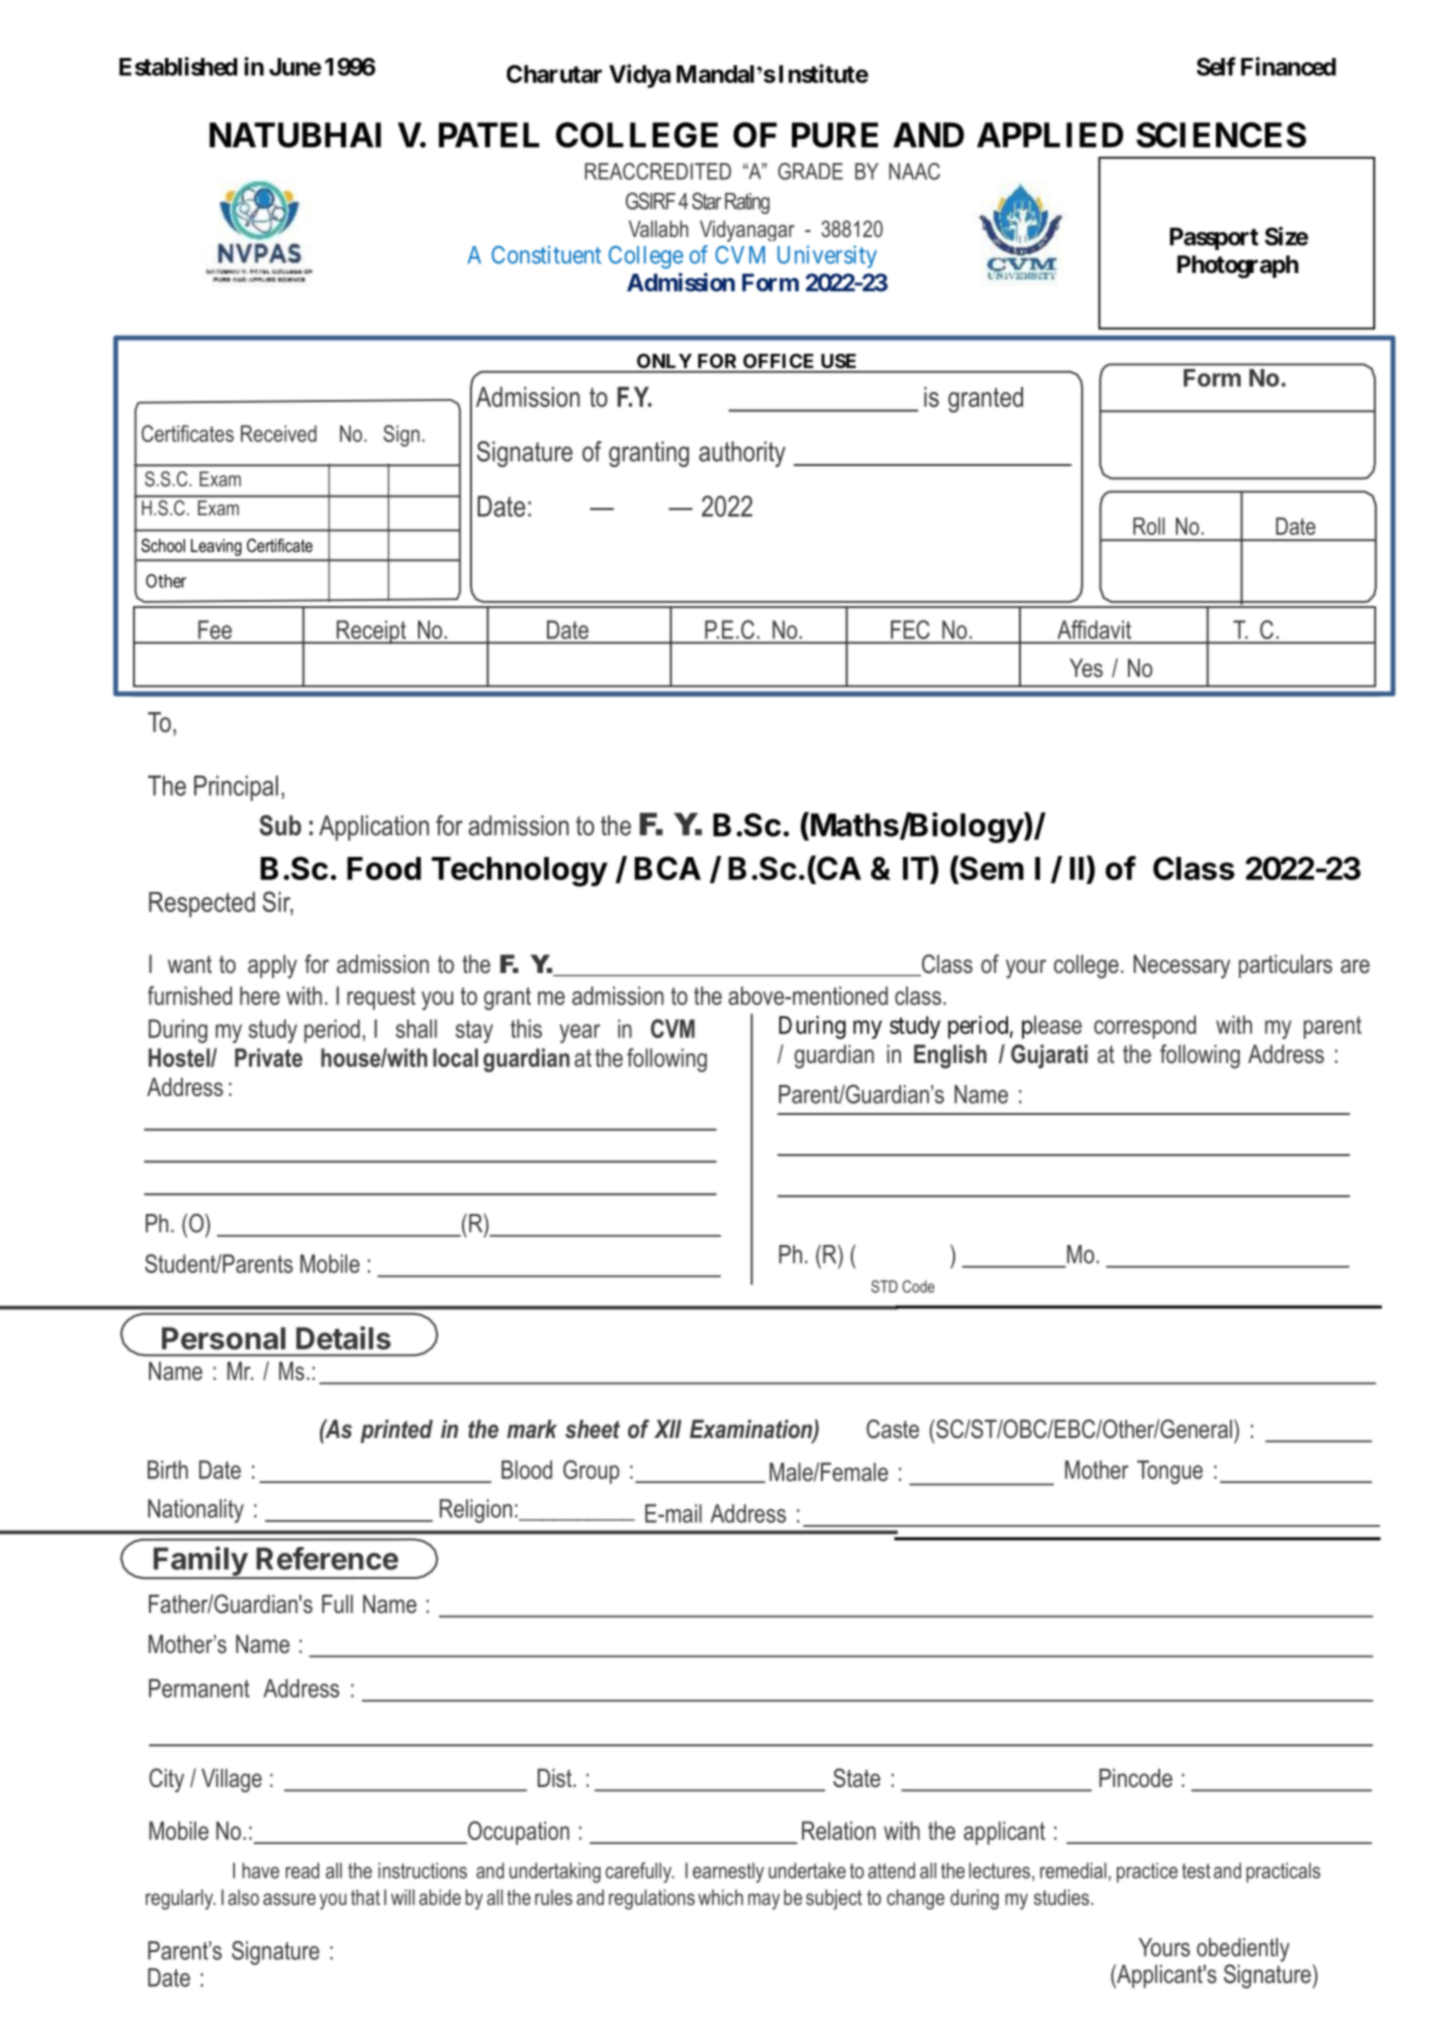 This image has height=2031, width=1437. What do you see at coordinates (728, 1872) in the image?
I see `earnestly` at bounding box center [728, 1872].
